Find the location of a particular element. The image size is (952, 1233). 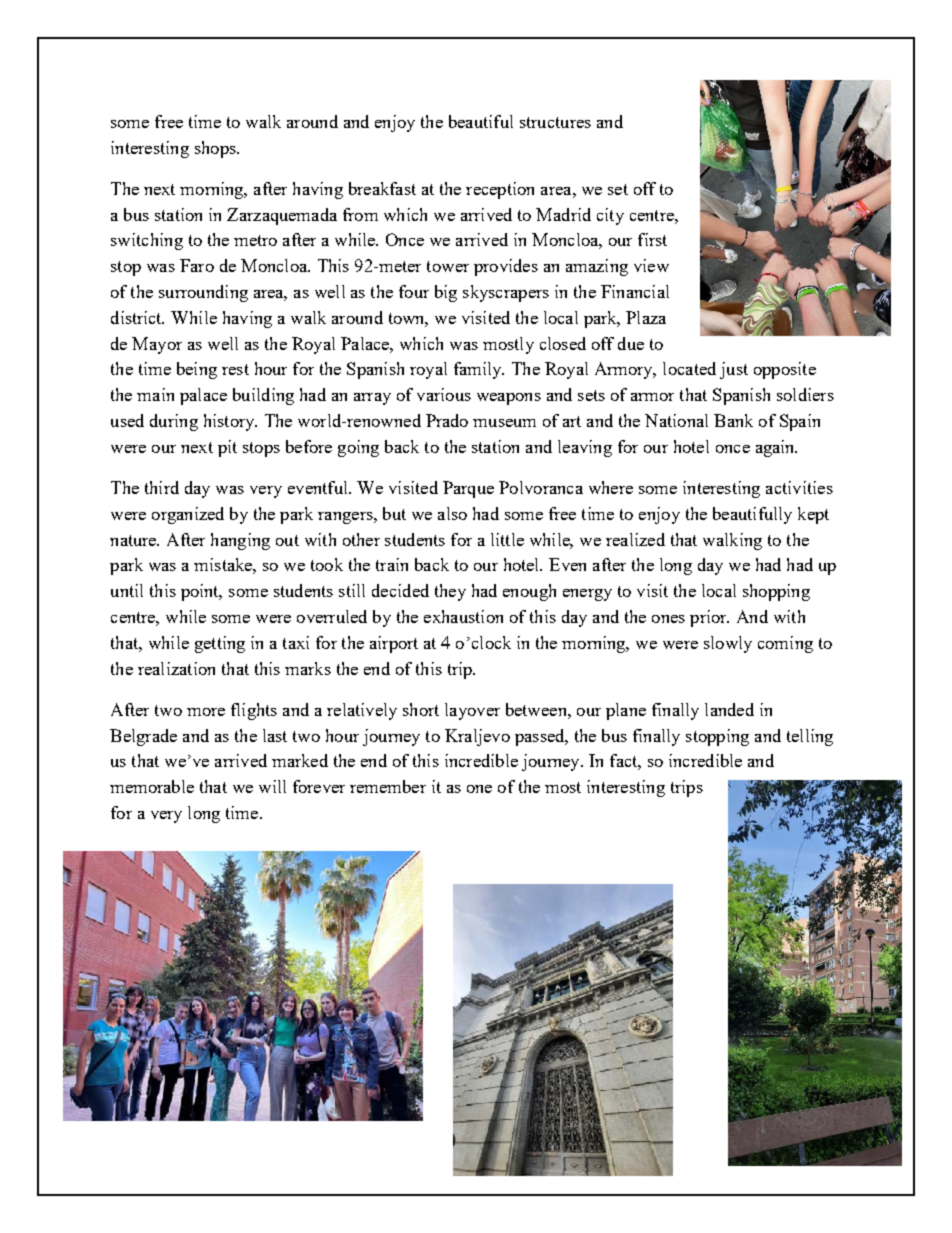

point is located at coordinates (201, 592).
